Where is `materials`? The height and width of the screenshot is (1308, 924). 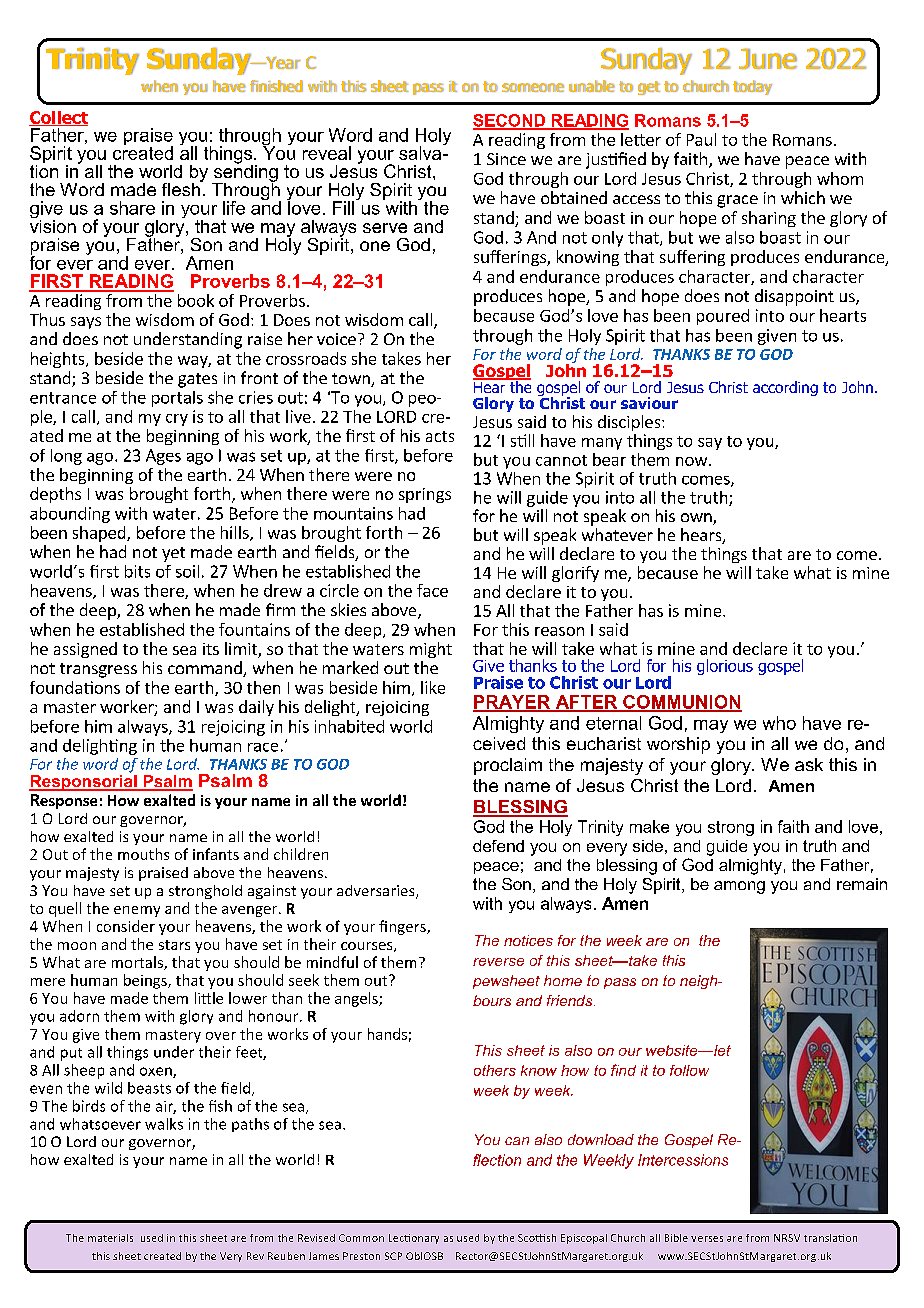
materials is located at coordinates (110, 1238).
